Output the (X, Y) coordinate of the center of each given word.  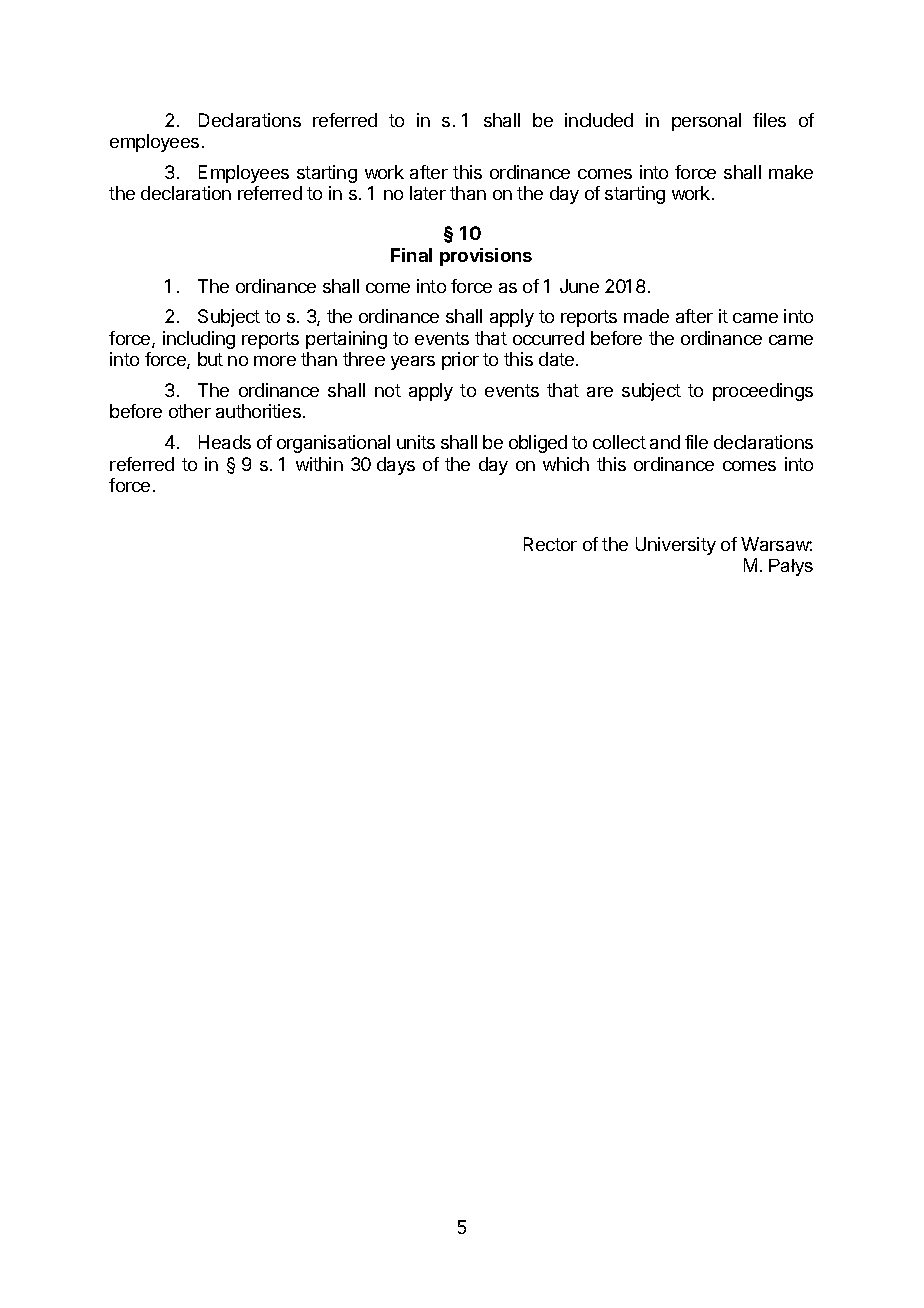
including (199, 340)
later (428, 193)
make (791, 172)
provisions (486, 257)
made (646, 316)
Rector (550, 544)
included (599, 120)
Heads (225, 442)
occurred (548, 338)
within (319, 464)
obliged (538, 444)
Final (411, 255)
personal (706, 122)
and (665, 442)
